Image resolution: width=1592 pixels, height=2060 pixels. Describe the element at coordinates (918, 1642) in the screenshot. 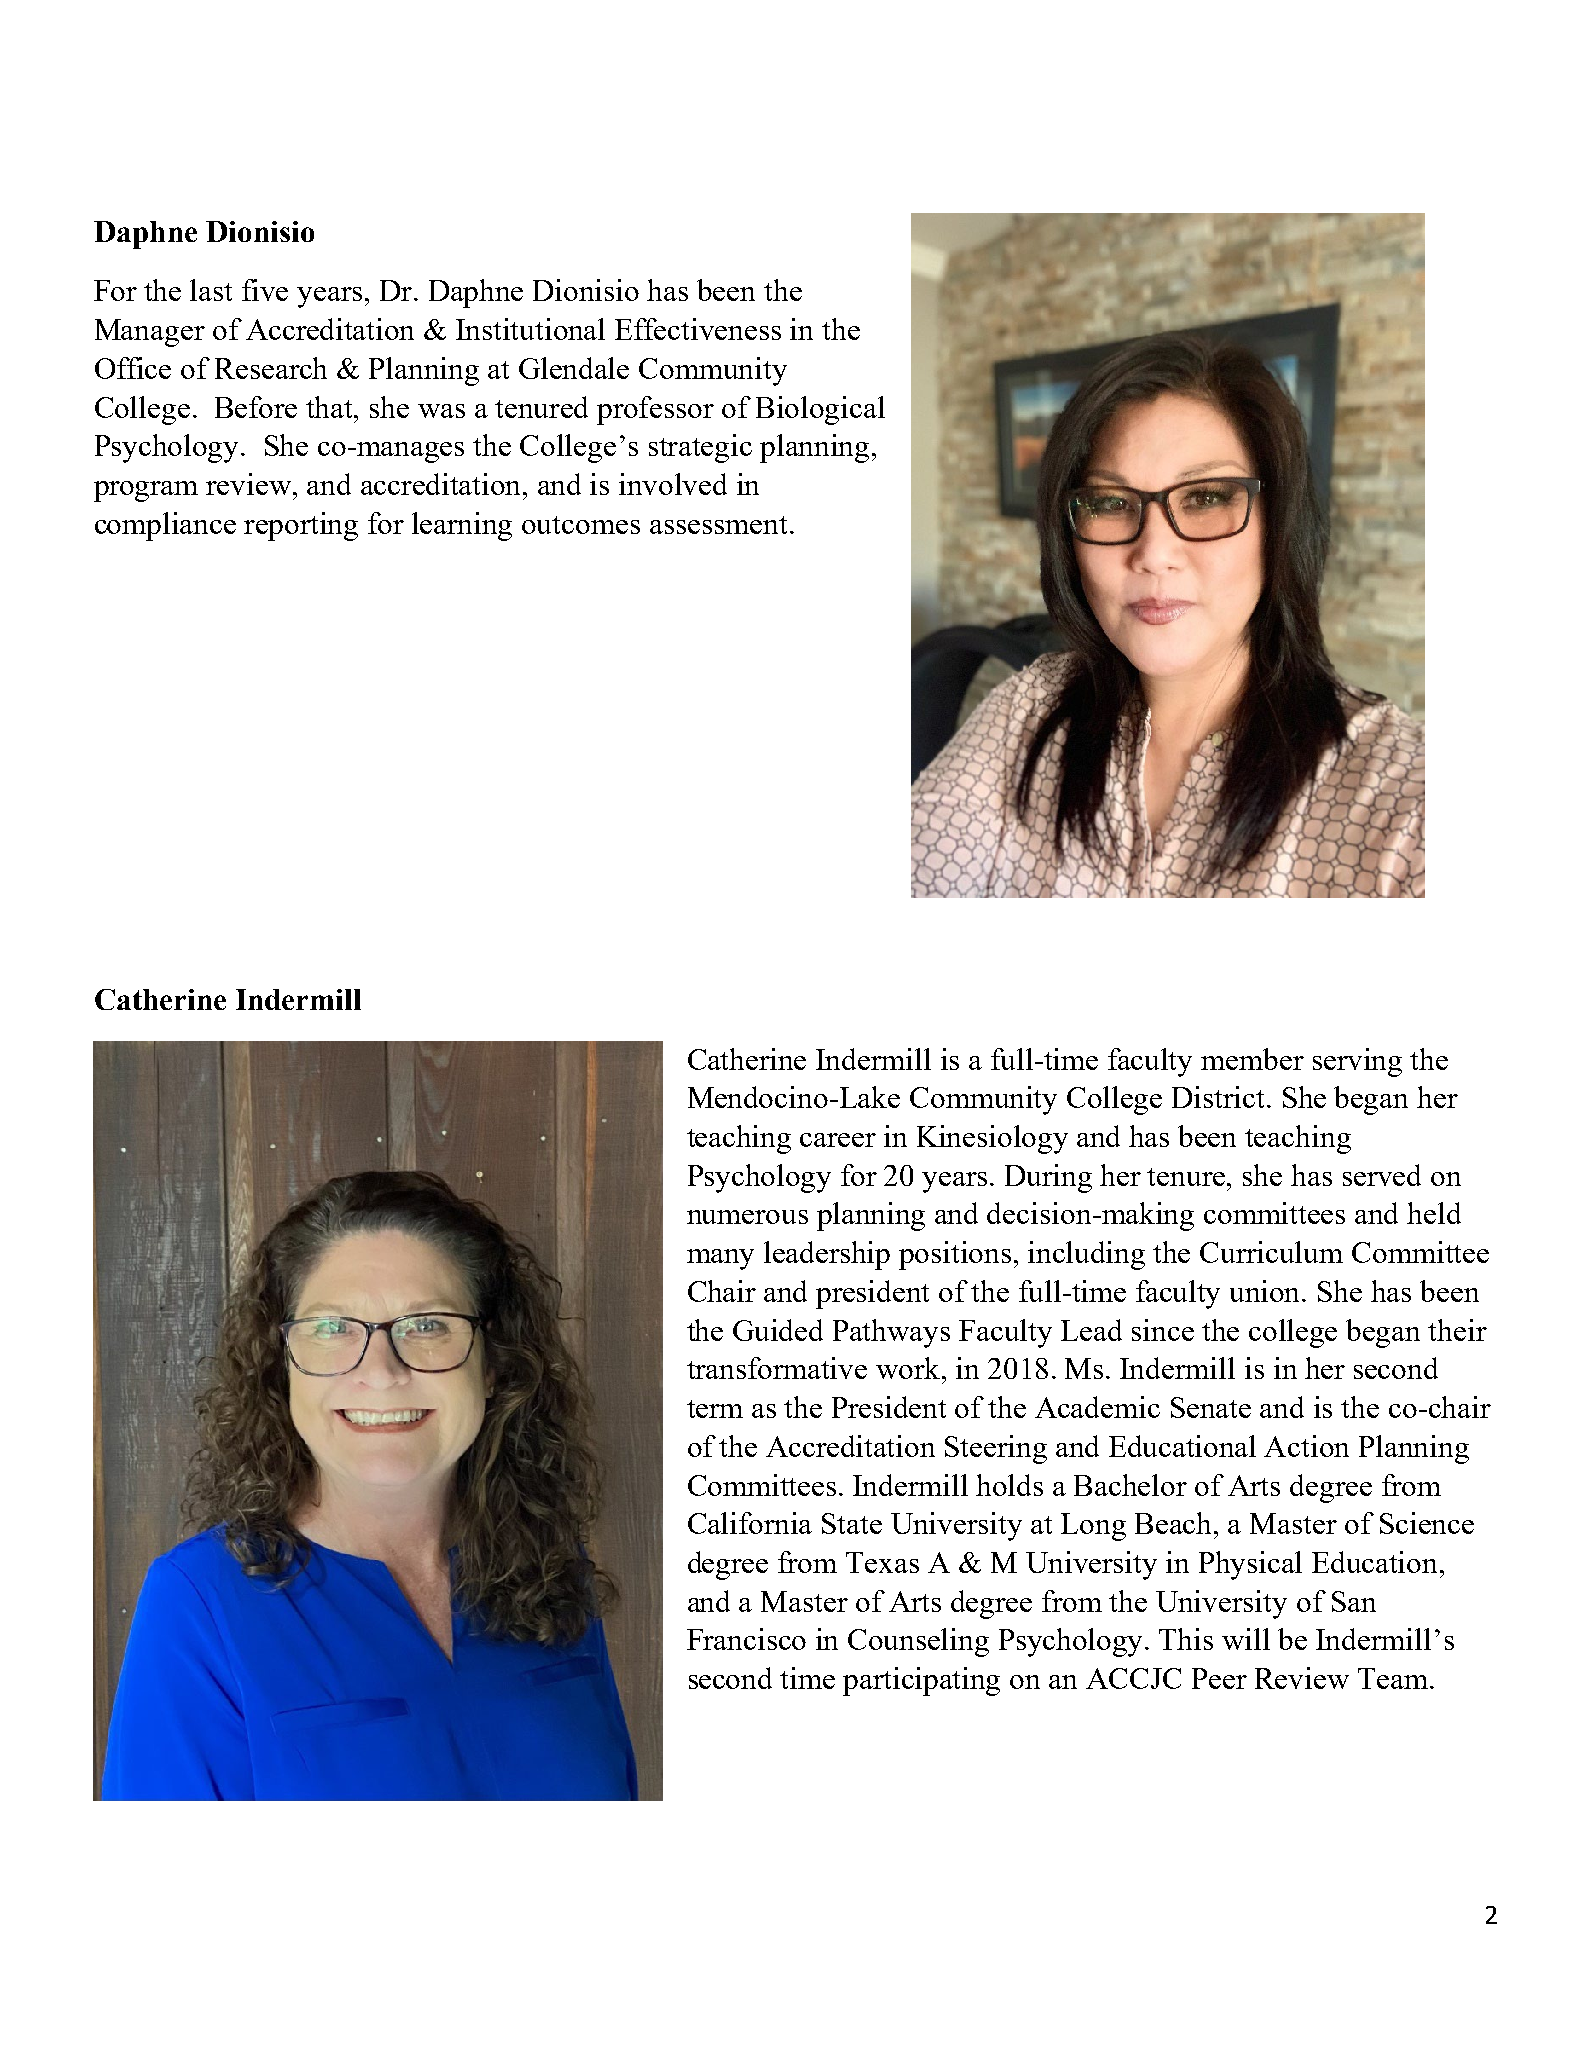

I see `Counseling` at that location.
